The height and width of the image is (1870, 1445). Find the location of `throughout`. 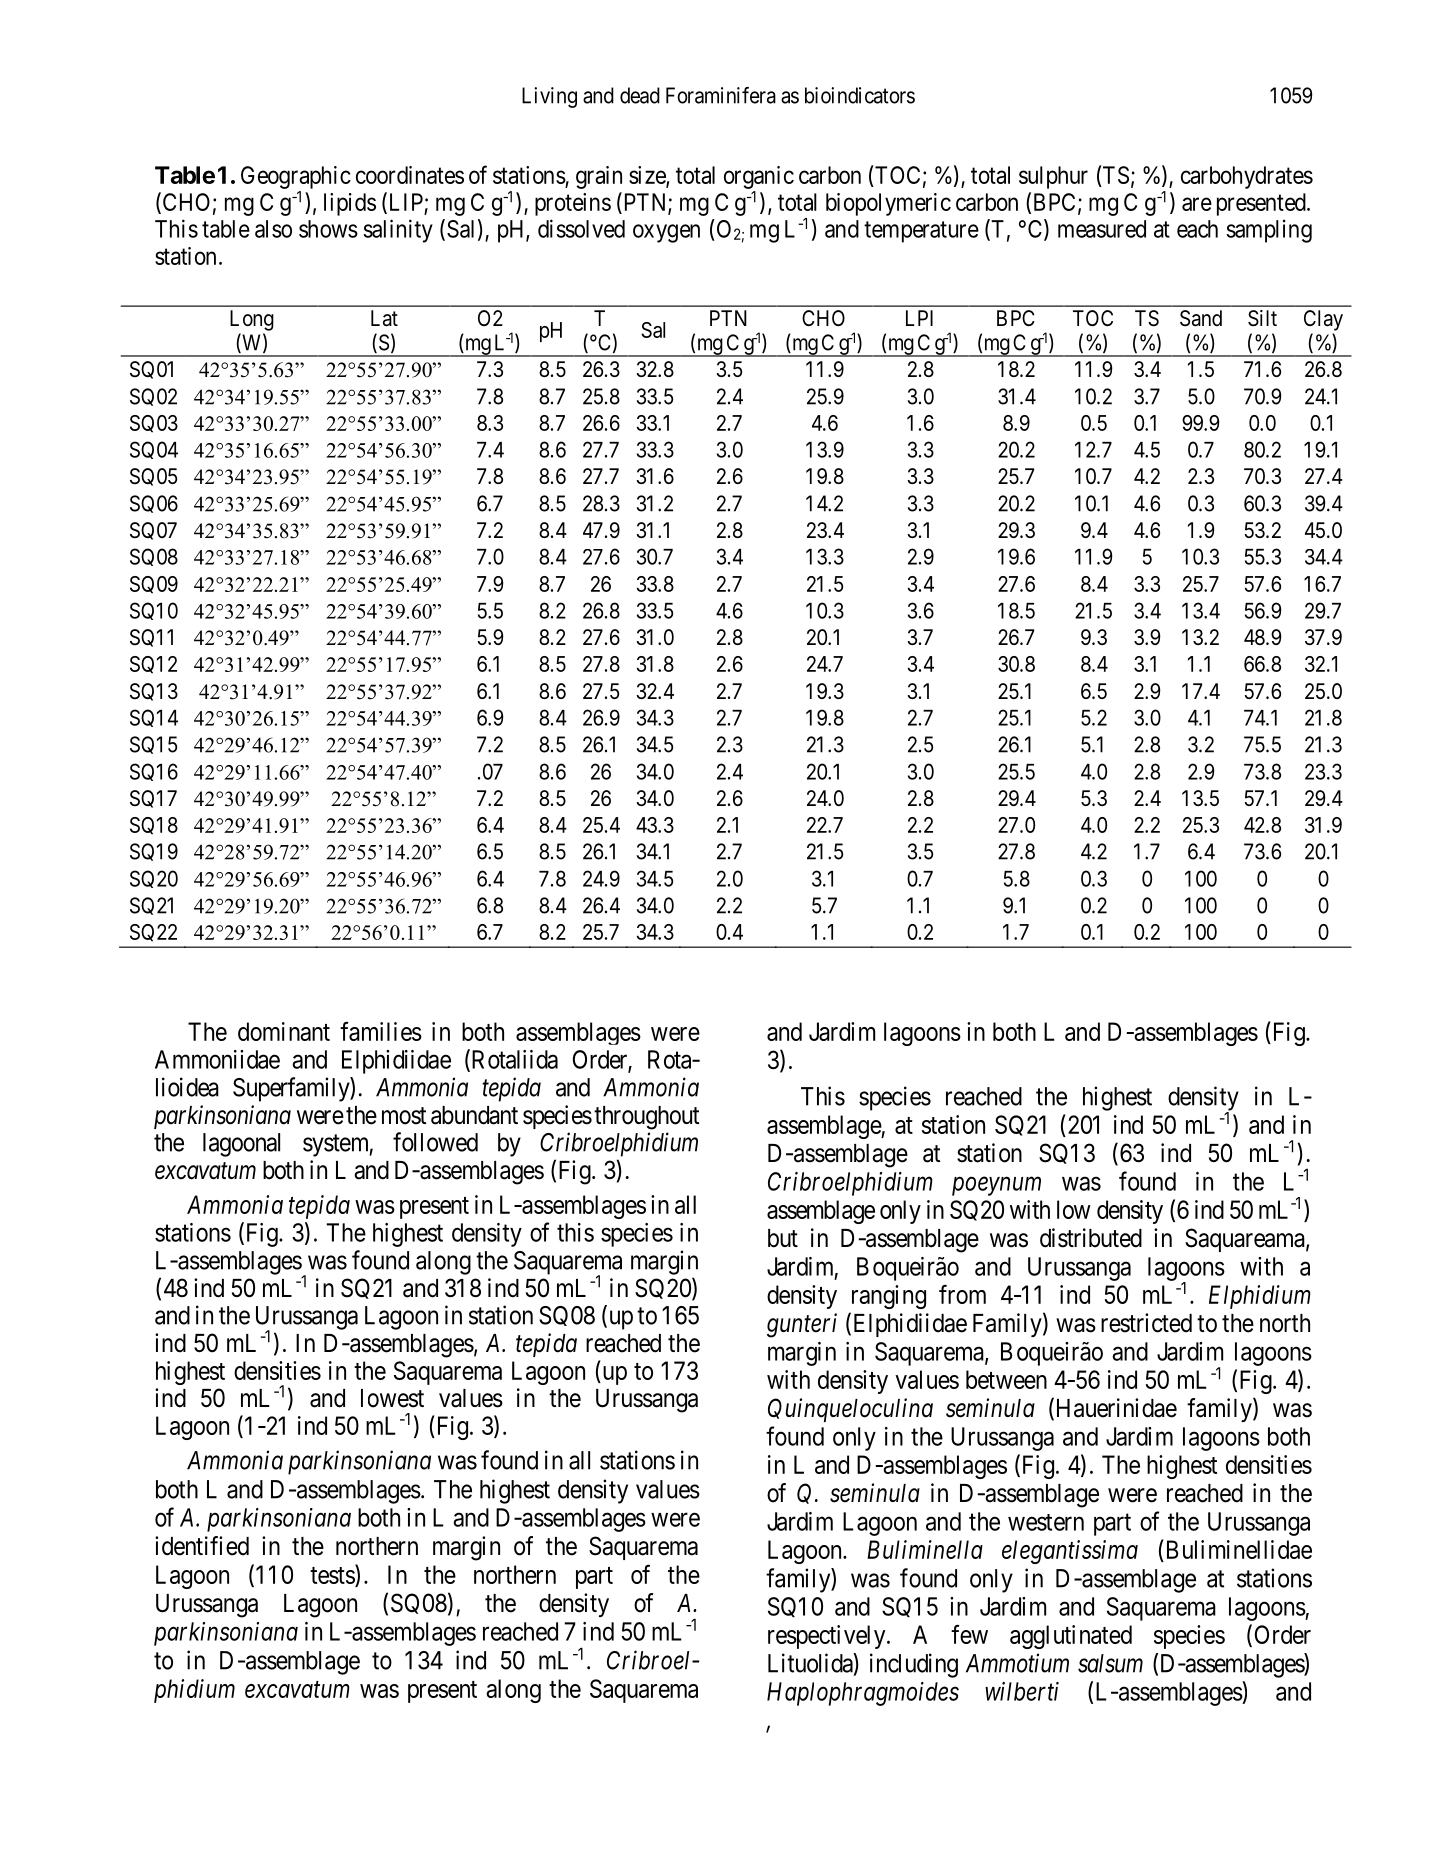

throughout is located at coordinates (646, 1118).
